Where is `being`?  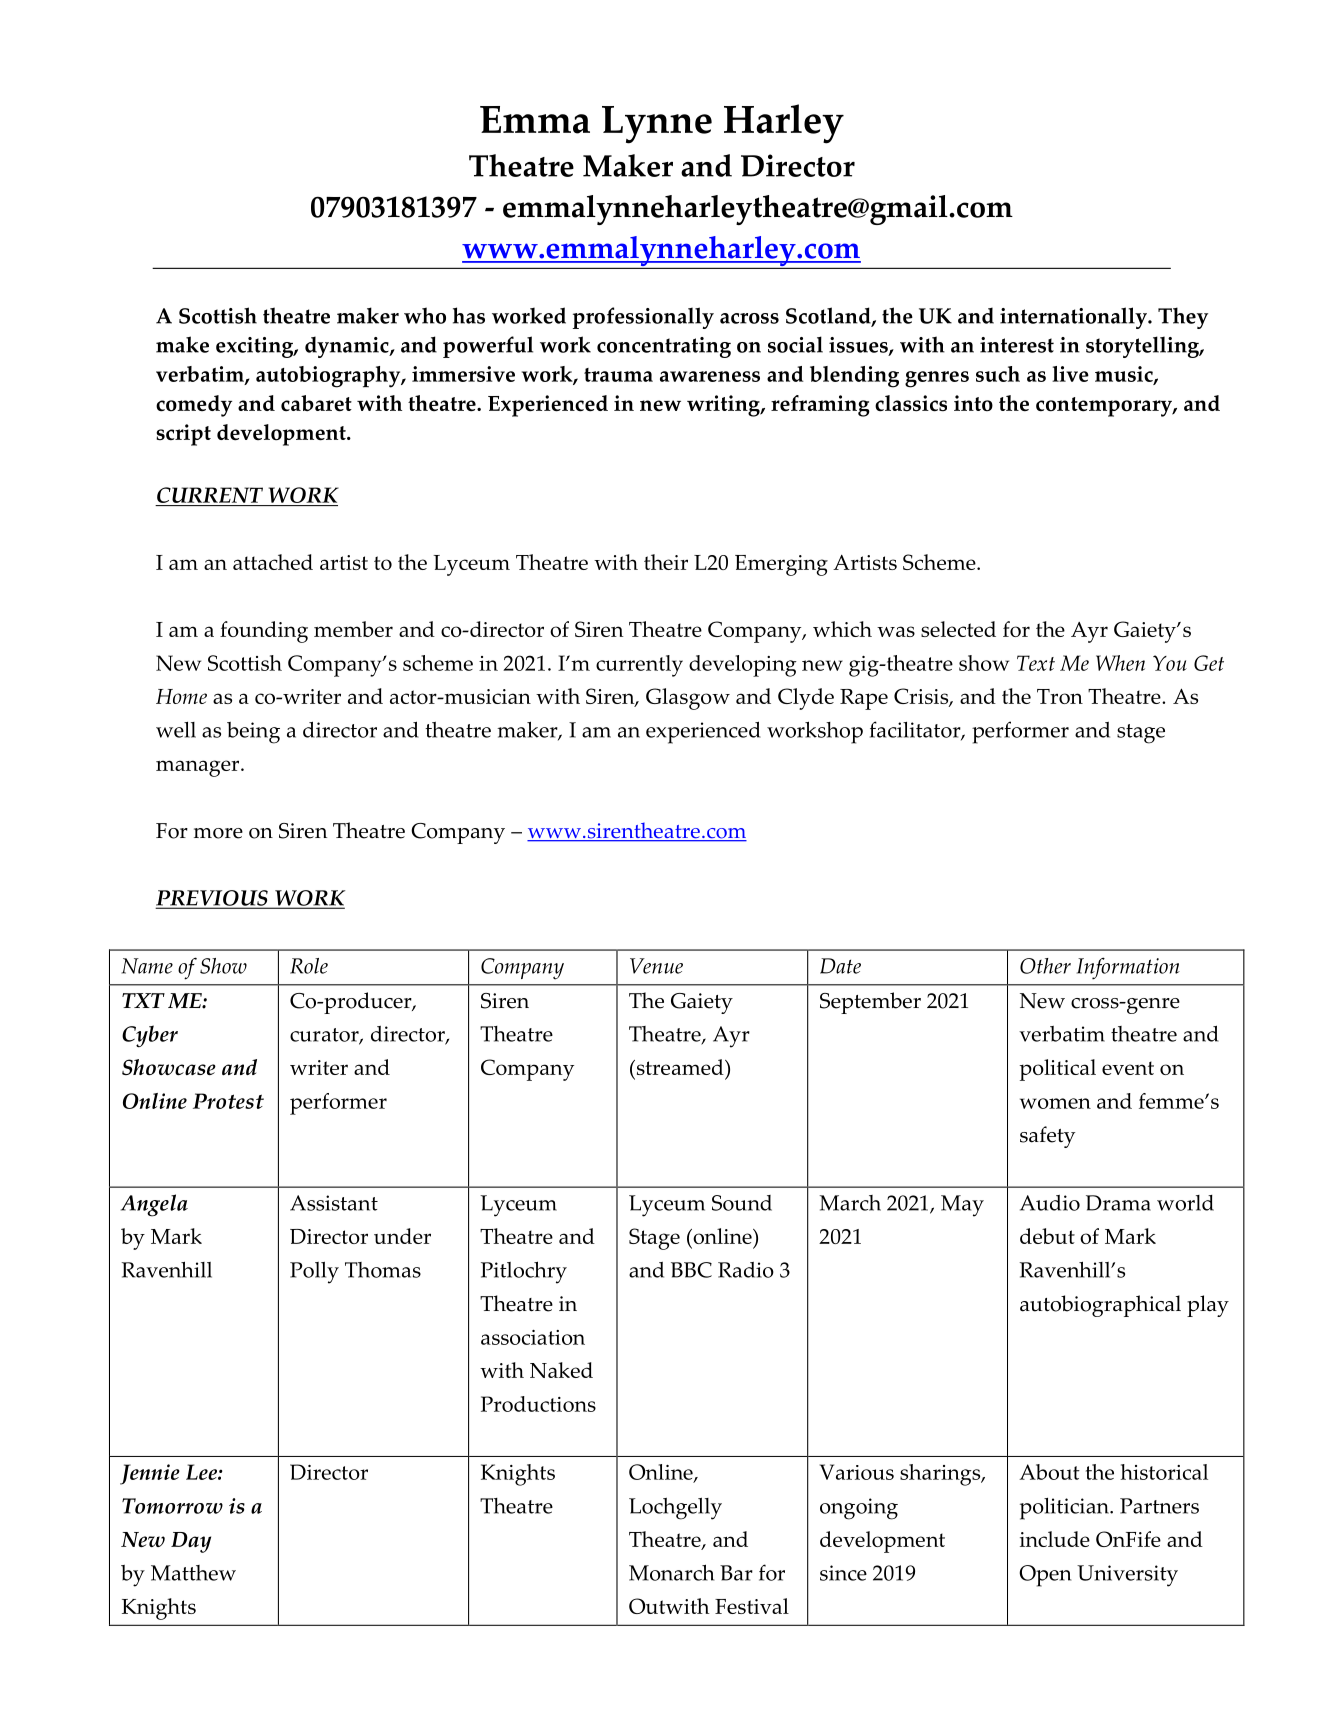
being is located at coordinates (253, 733).
